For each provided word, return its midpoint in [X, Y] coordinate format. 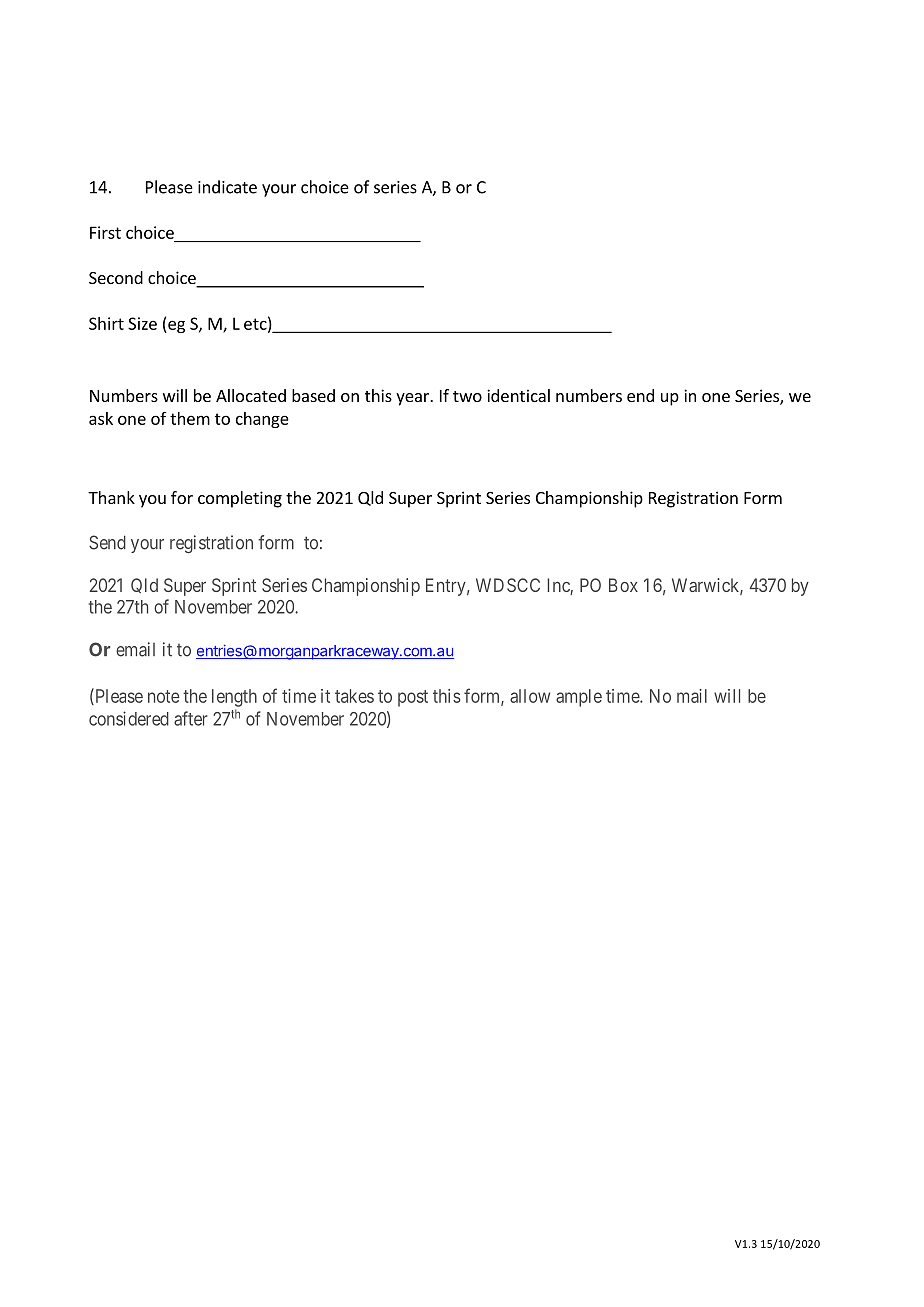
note [164, 696]
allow [530, 696]
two [467, 396]
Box [623, 585]
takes [354, 696]
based [313, 395]
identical [518, 395]
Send [107, 542]
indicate [227, 187]
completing [240, 499]
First [105, 232]
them [190, 418]
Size [142, 323]
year [413, 399]
